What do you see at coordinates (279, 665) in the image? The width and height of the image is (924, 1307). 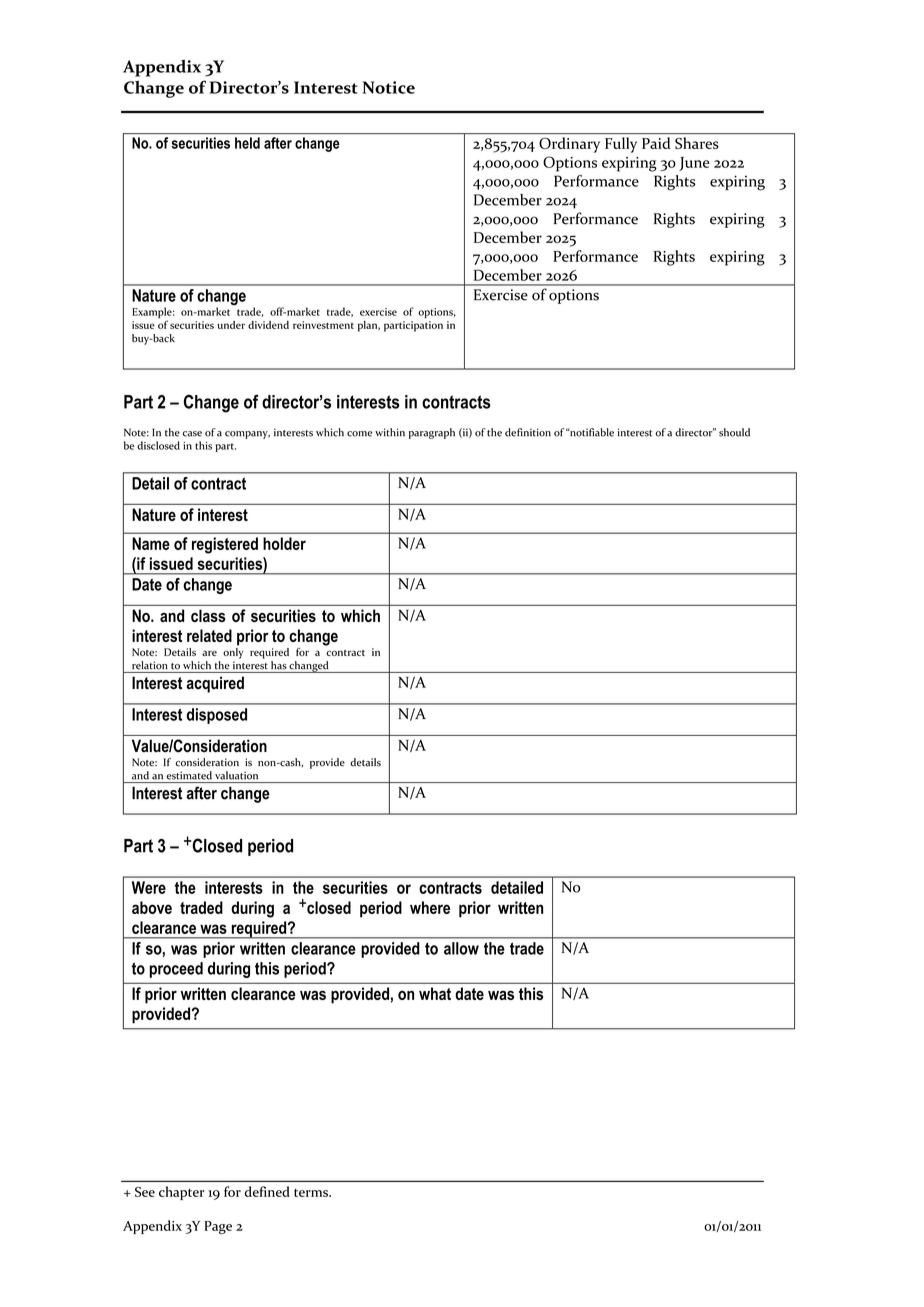 I see `has` at bounding box center [279, 665].
